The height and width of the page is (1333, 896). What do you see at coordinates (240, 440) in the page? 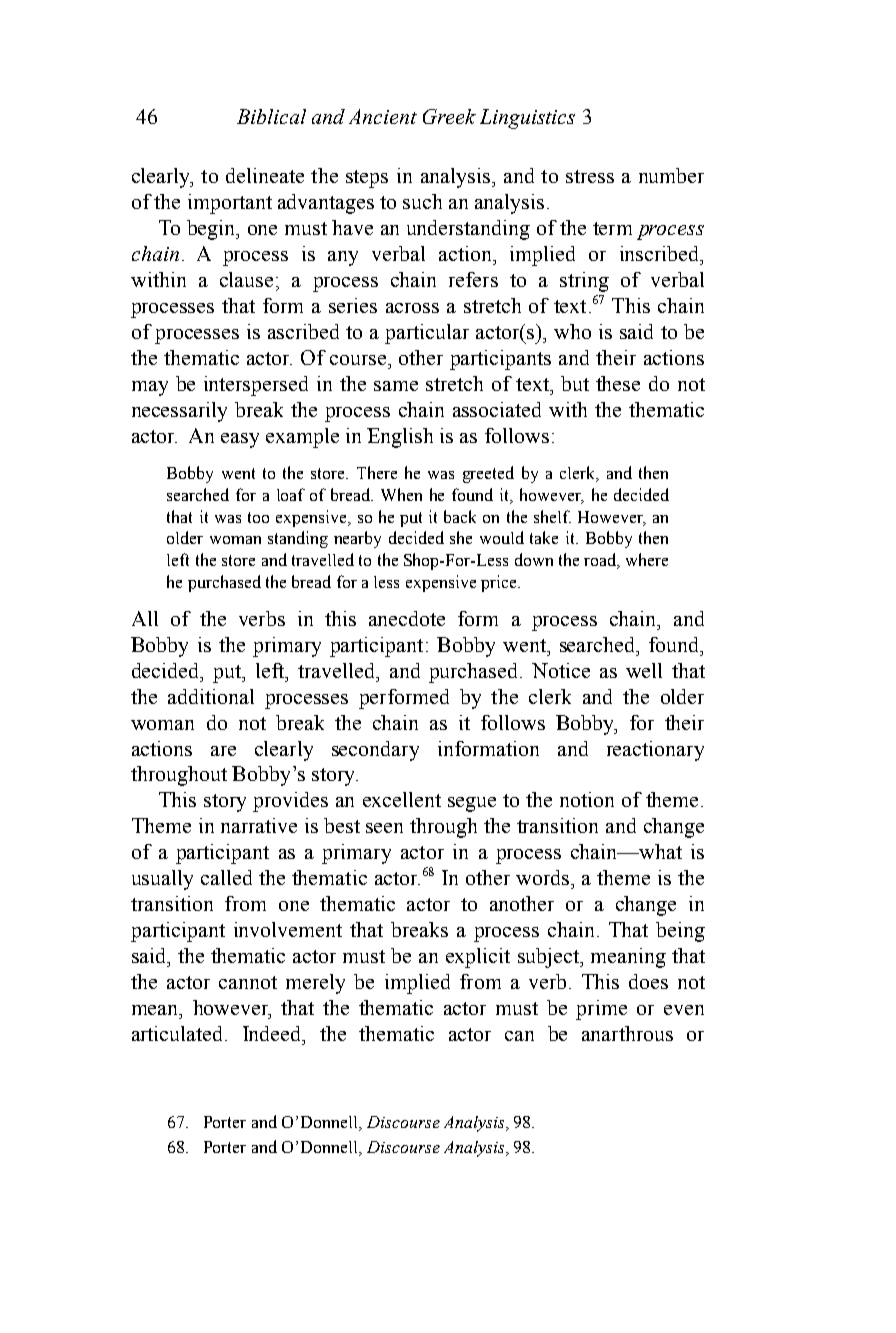
I see `easy` at bounding box center [240, 440].
